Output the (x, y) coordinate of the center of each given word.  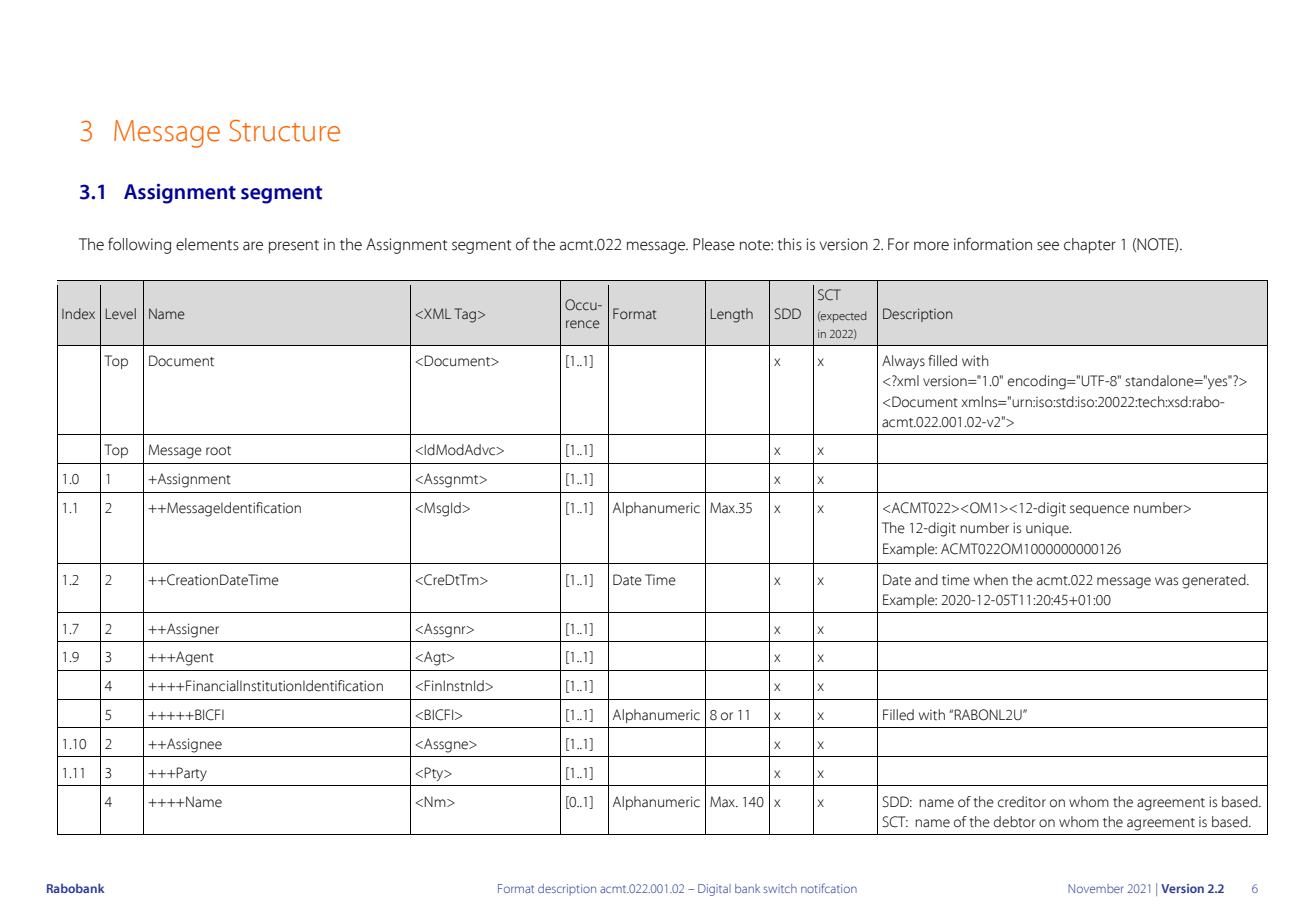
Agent (194, 658)
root (218, 451)
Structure (284, 130)
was (1166, 581)
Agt (435, 658)
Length (732, 315)
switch (780, 888)
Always (903, 362)
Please (714, 244)
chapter (1090, 246)
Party (191, 774)
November (1095, 888)
